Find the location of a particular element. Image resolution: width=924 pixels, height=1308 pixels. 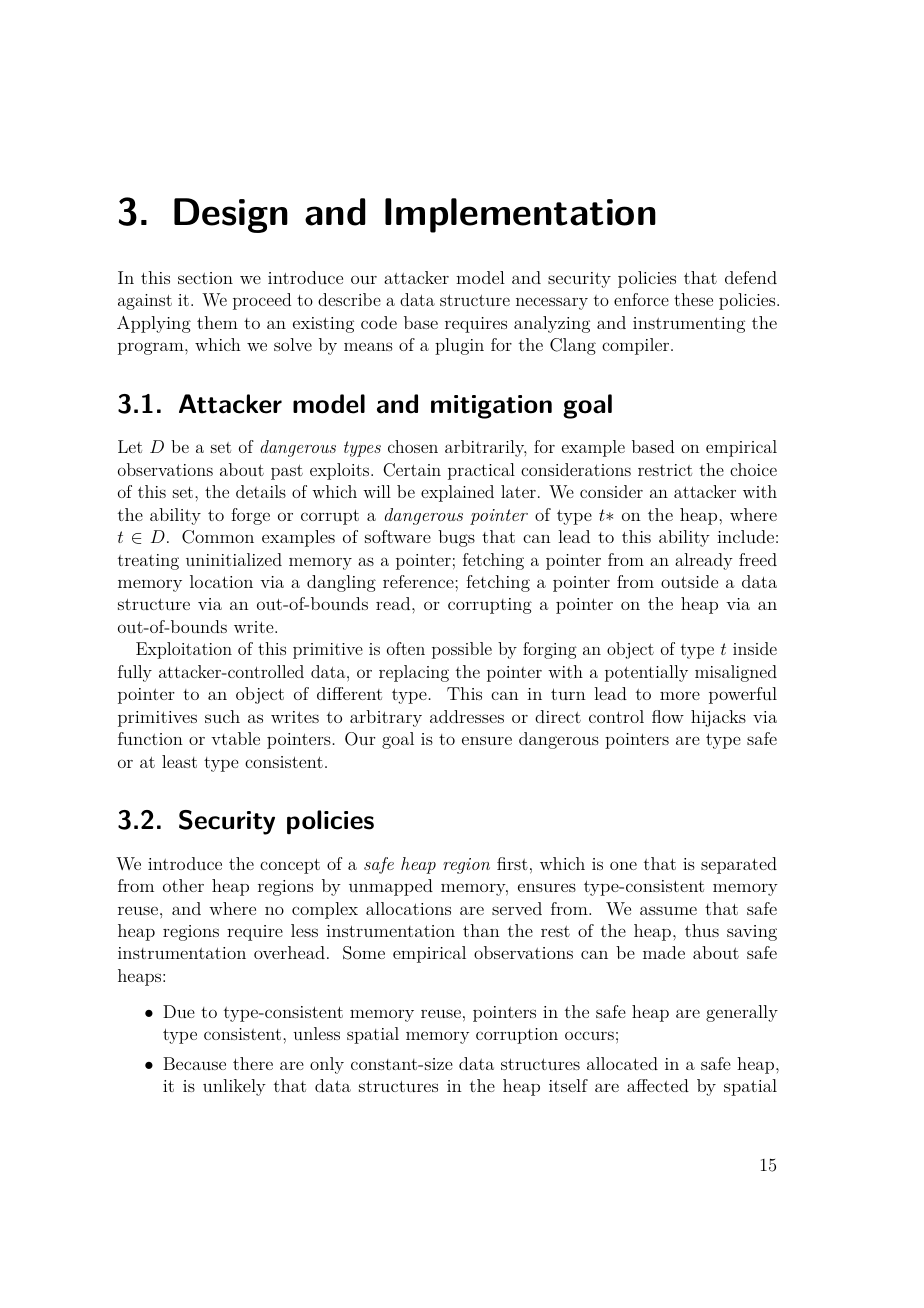

these is located at coordinates (693, 299).
